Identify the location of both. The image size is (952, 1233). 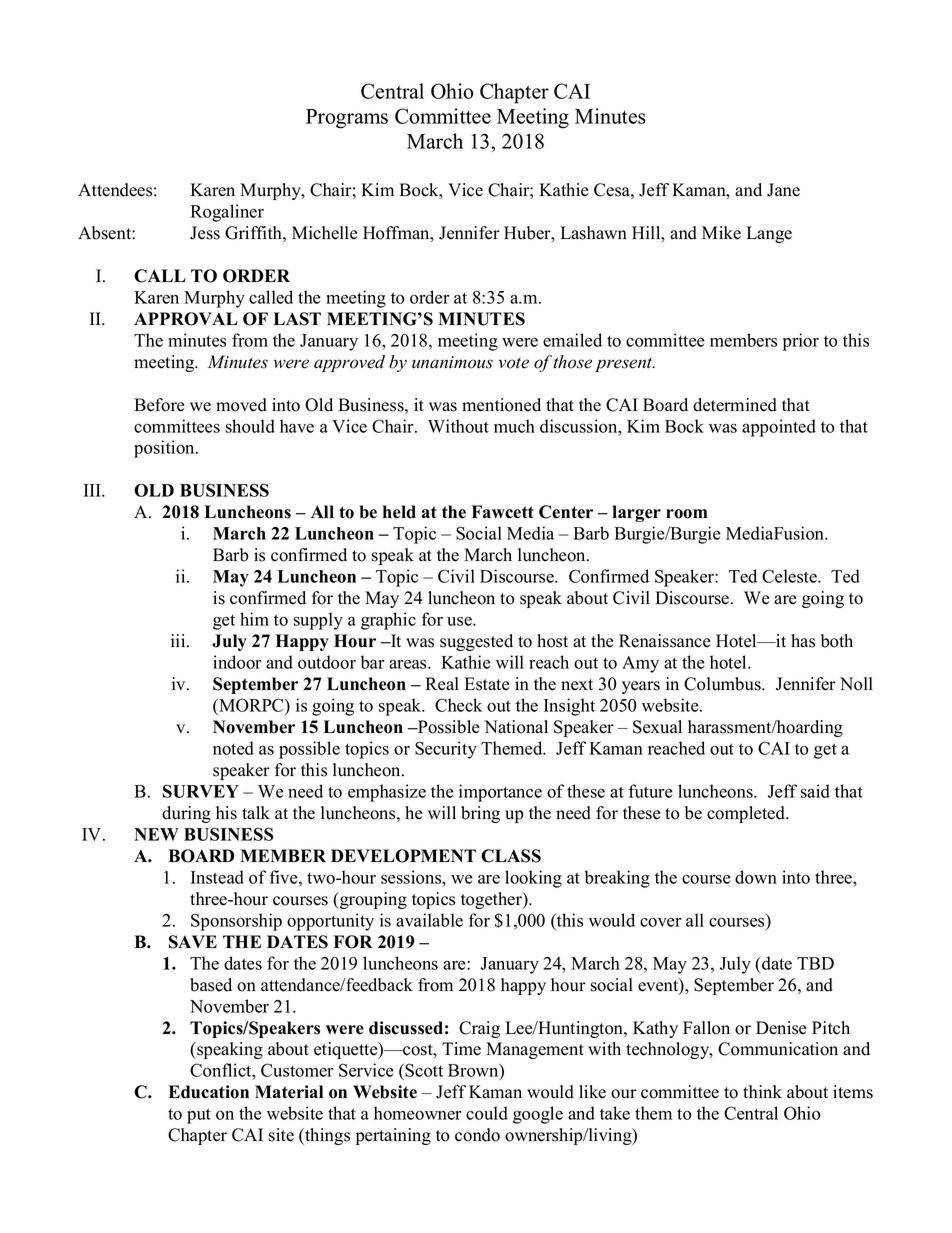
(837, 641).
